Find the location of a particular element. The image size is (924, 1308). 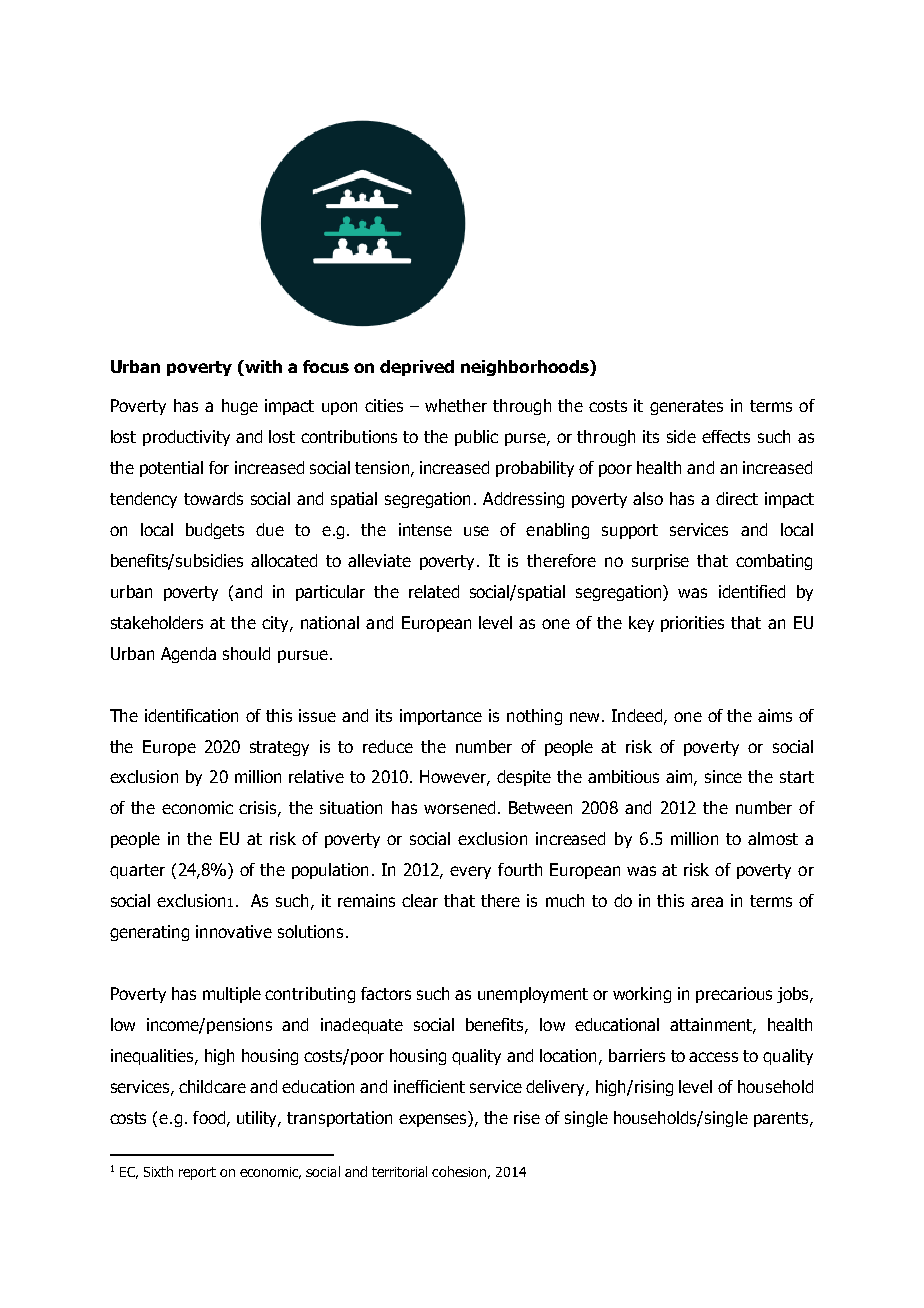

generates is located at coordinates (686, 407).
